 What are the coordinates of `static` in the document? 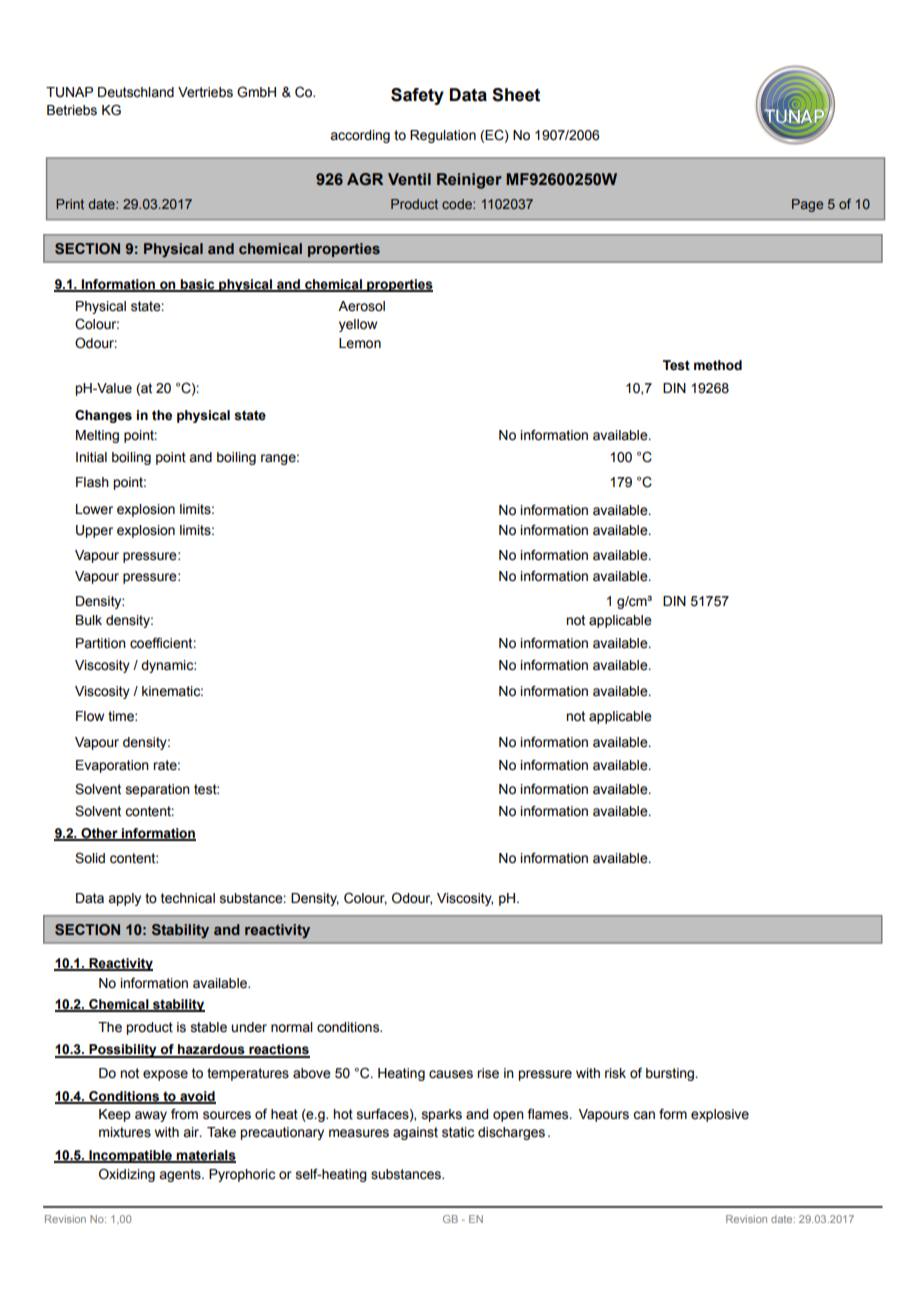 It's located at (458, 1132).
